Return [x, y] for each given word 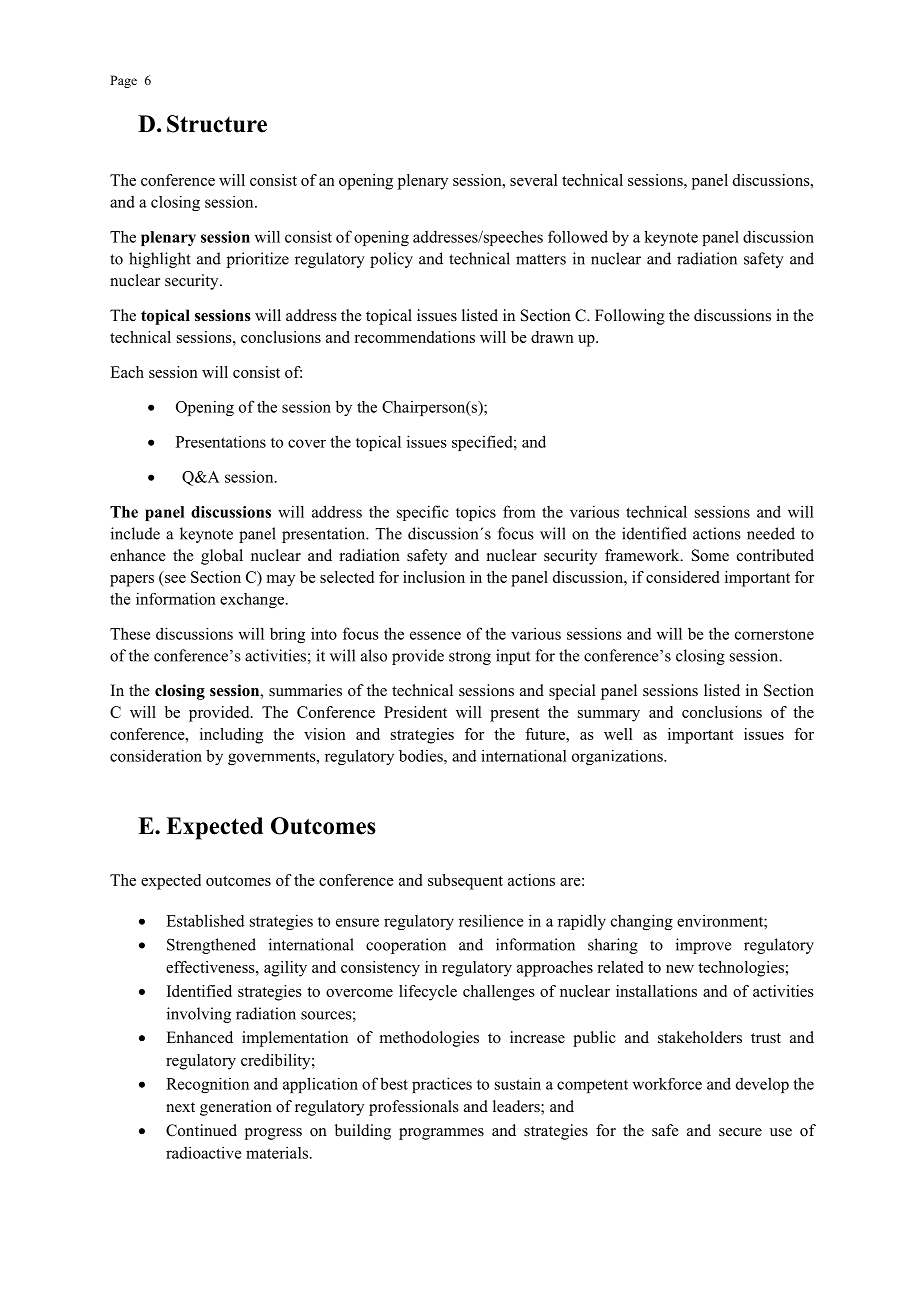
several [534, 180]
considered [682, 577]
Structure [217, 124]
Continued [201, 1130]
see [175, 579]
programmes [441, 1134]
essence [435, 635]
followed [578, 236]
